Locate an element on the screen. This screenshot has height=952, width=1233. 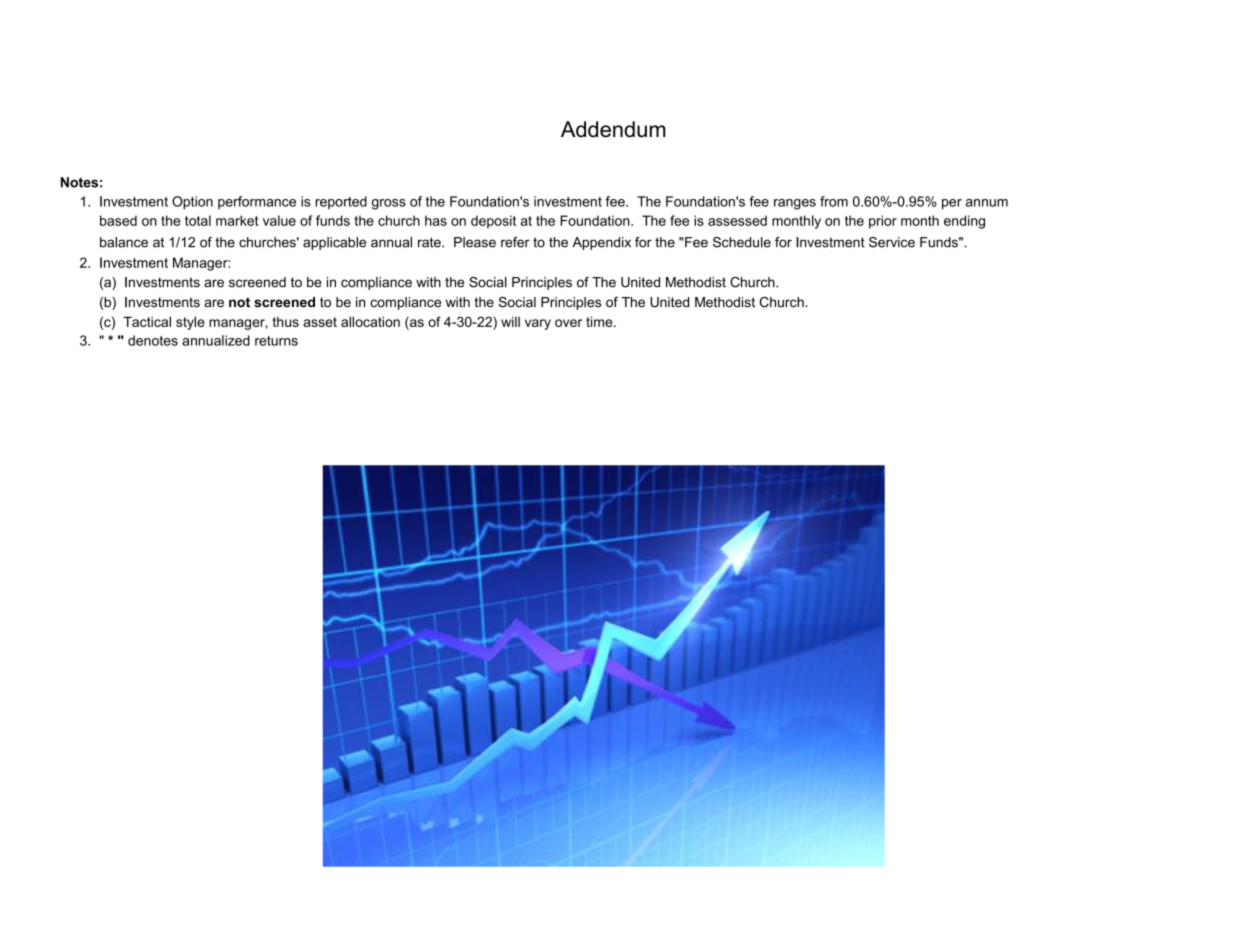
Service is located at coordinates (892, 242).
